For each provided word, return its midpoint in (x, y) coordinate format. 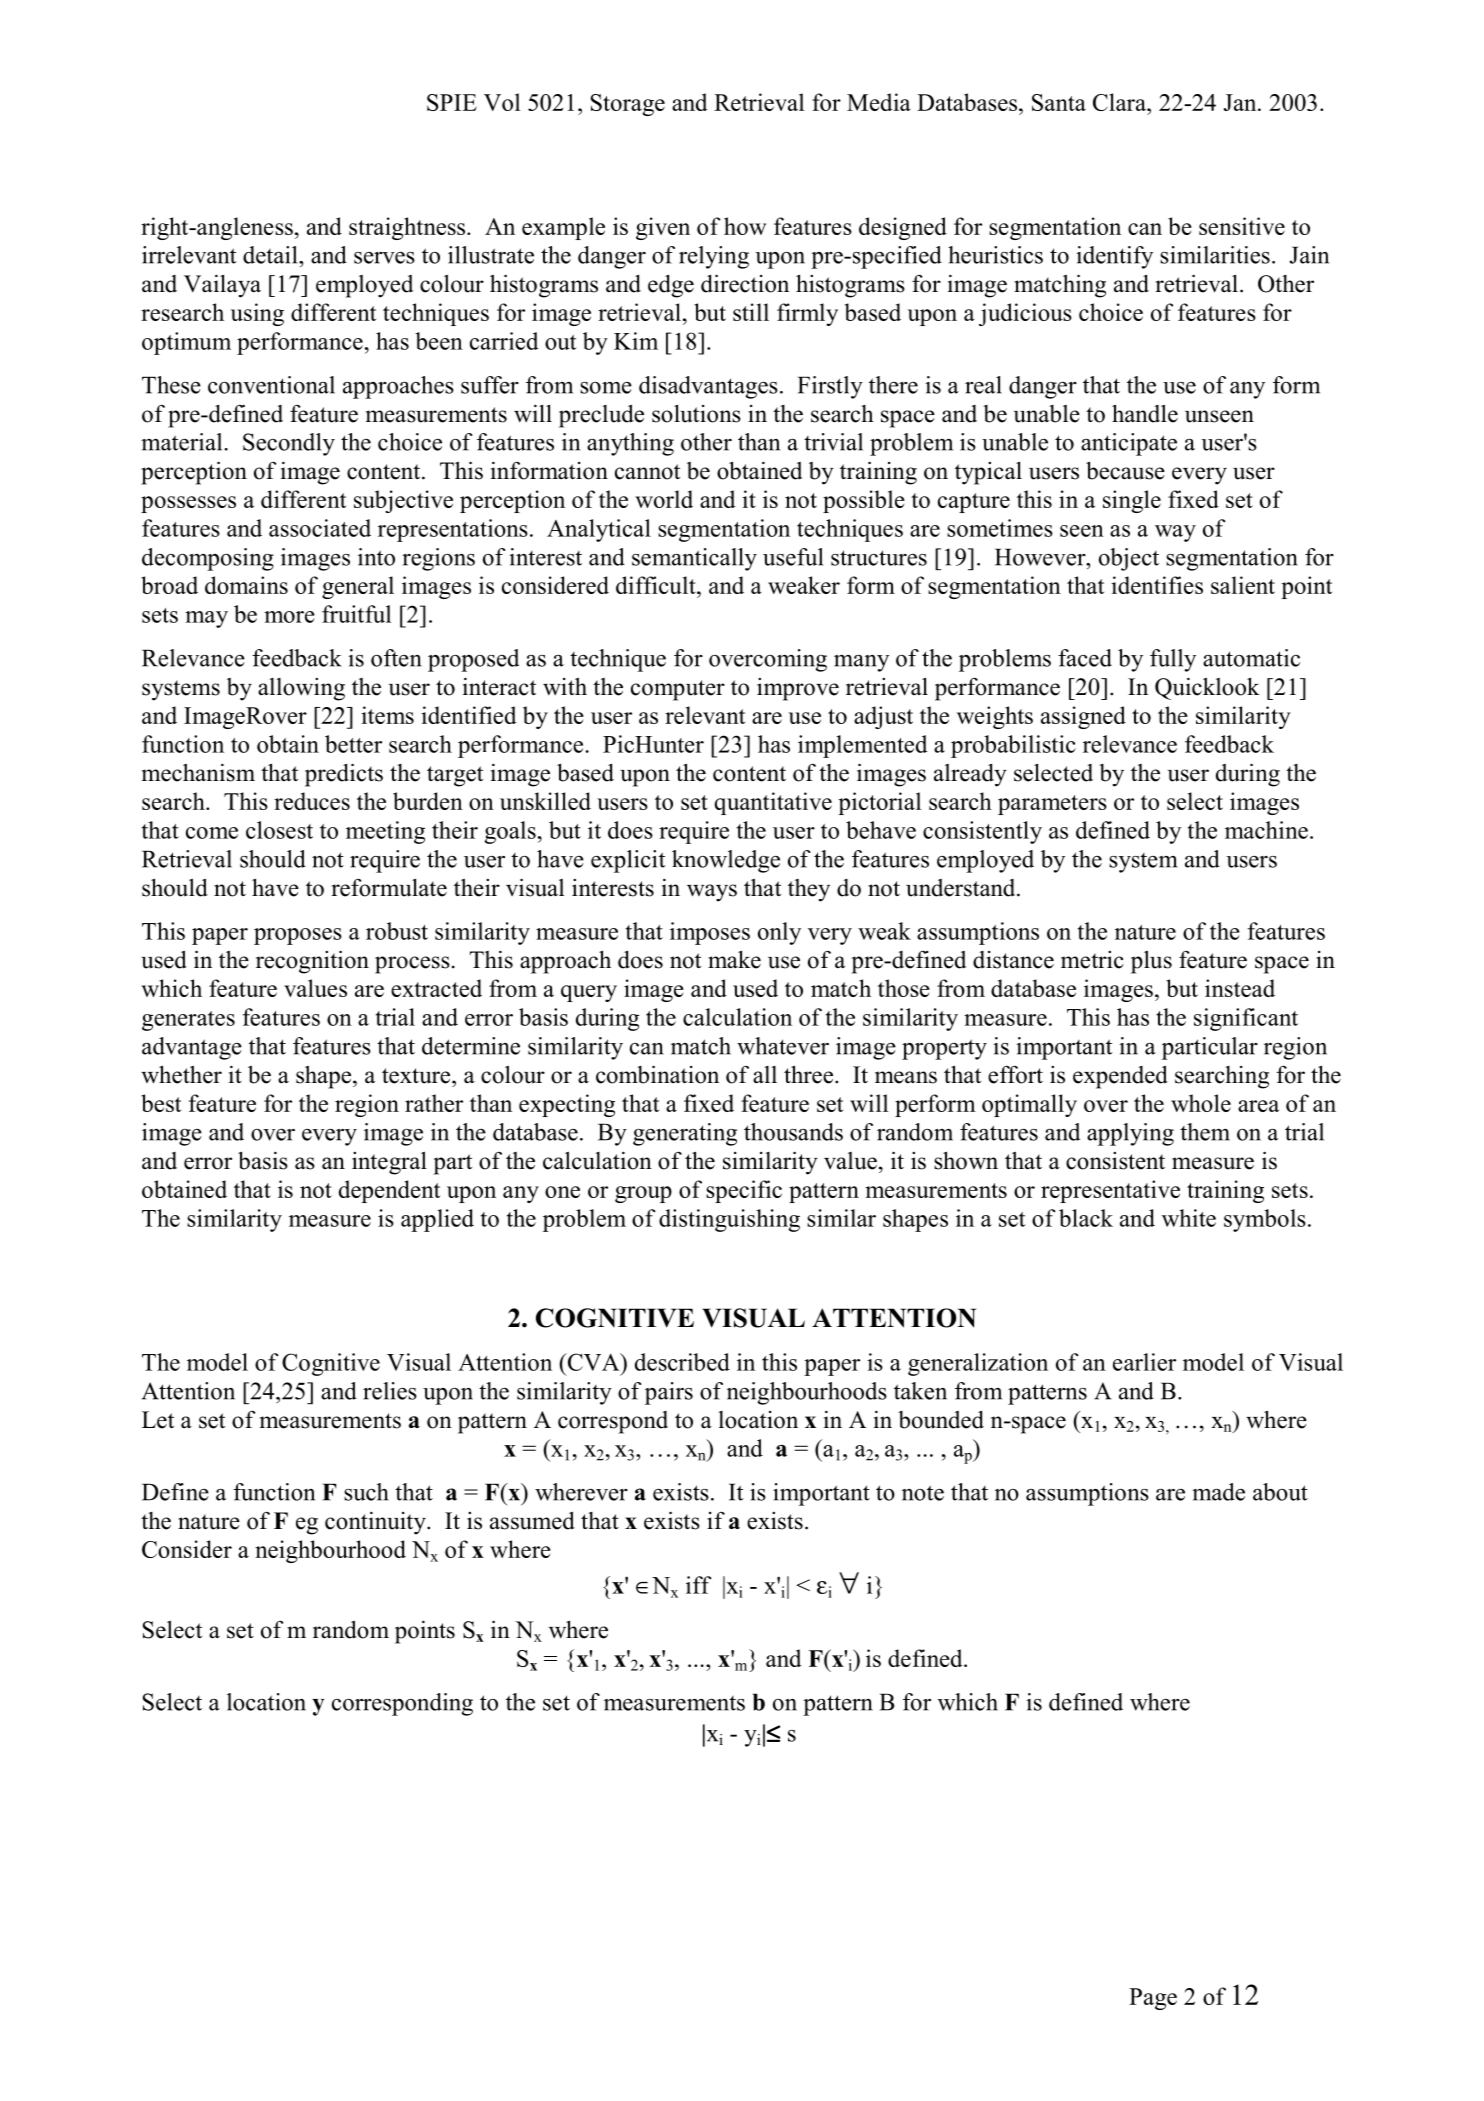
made (1218, 1492)
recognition (312, 962)
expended (1120, 1077)
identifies (1157, 585)
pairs (669, 1393)
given (663, 228)
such (366, 1492)
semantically (694, 559)
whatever (783, 1046)
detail (271, 255)
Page (1153, 1999)
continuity (376, 1523)
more (289, 617)
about (1280, 1492)
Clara (1120, 102)
